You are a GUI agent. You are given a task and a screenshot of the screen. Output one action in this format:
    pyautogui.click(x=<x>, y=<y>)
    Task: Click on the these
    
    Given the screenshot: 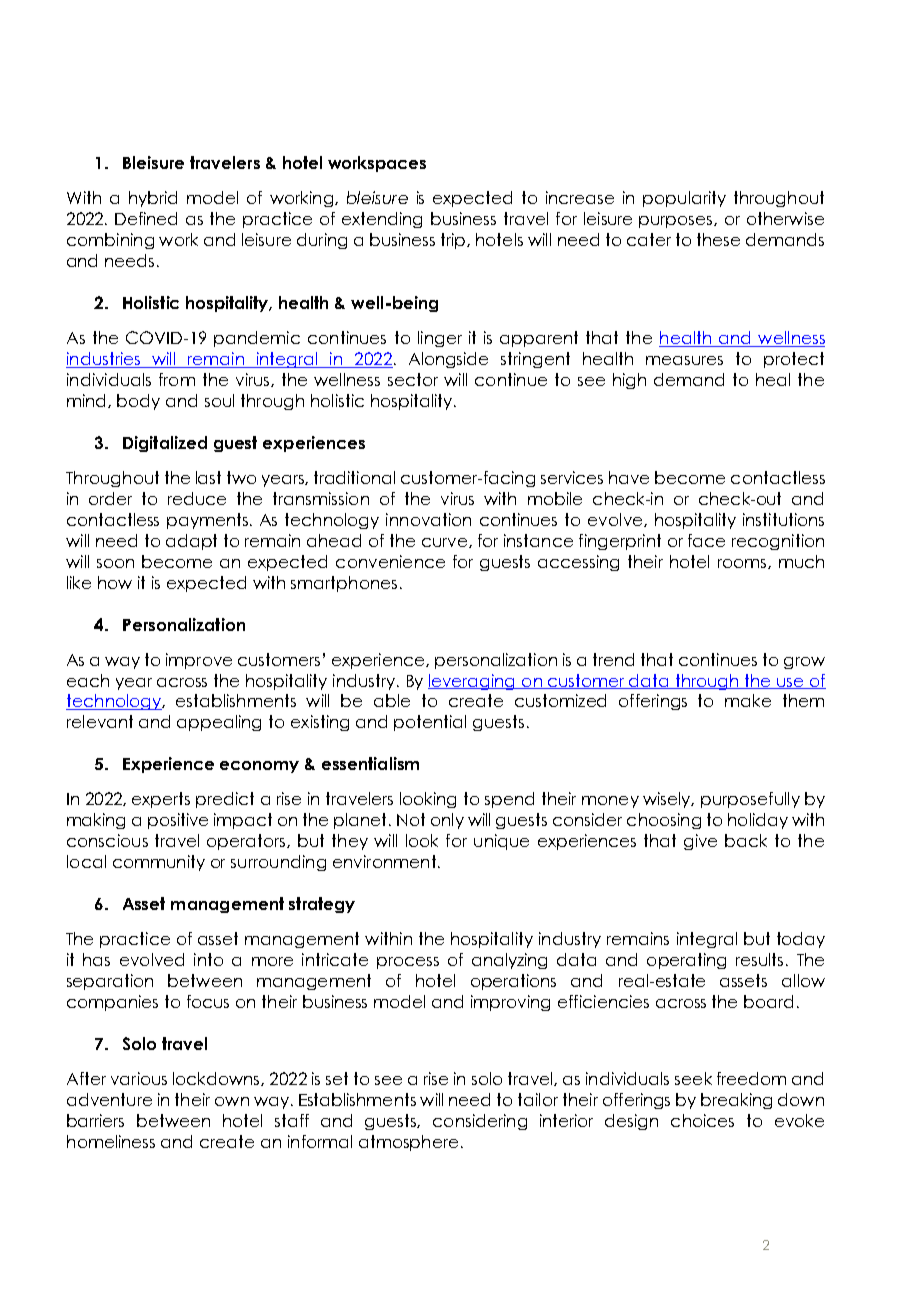 What is the action you would take?
    pyautogui.click(x=718, y=239)
